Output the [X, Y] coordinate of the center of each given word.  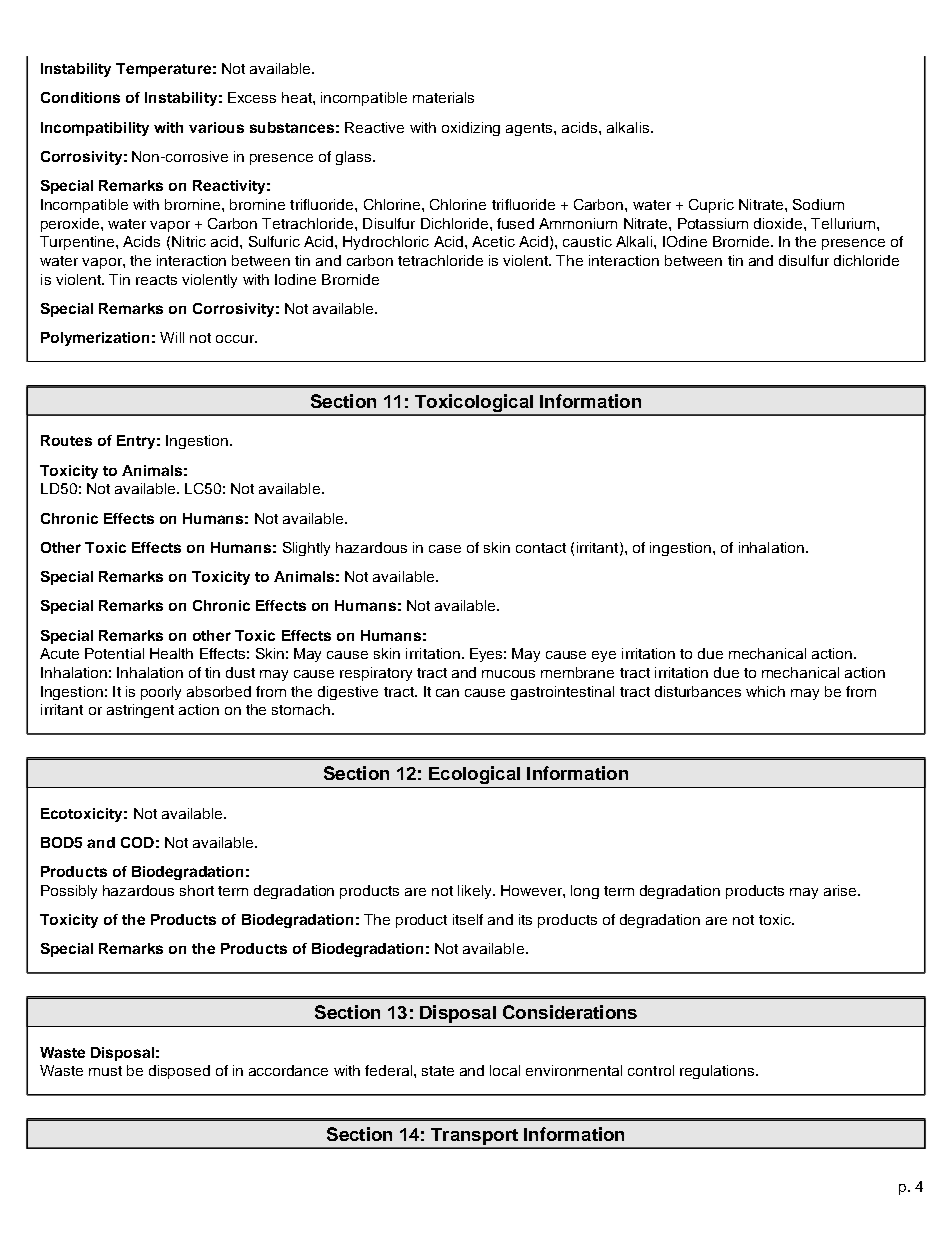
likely [476, 892]
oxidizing [471, 129]
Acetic [493, 241]
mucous [508, 674]
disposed [179, 1072]
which [765, 691]
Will [172, 337]
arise [841, 890]
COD [137, 842]
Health [171, 653]
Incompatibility [95, 129]
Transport [474, 1138]
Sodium [818, 204]
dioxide [779, 223]
